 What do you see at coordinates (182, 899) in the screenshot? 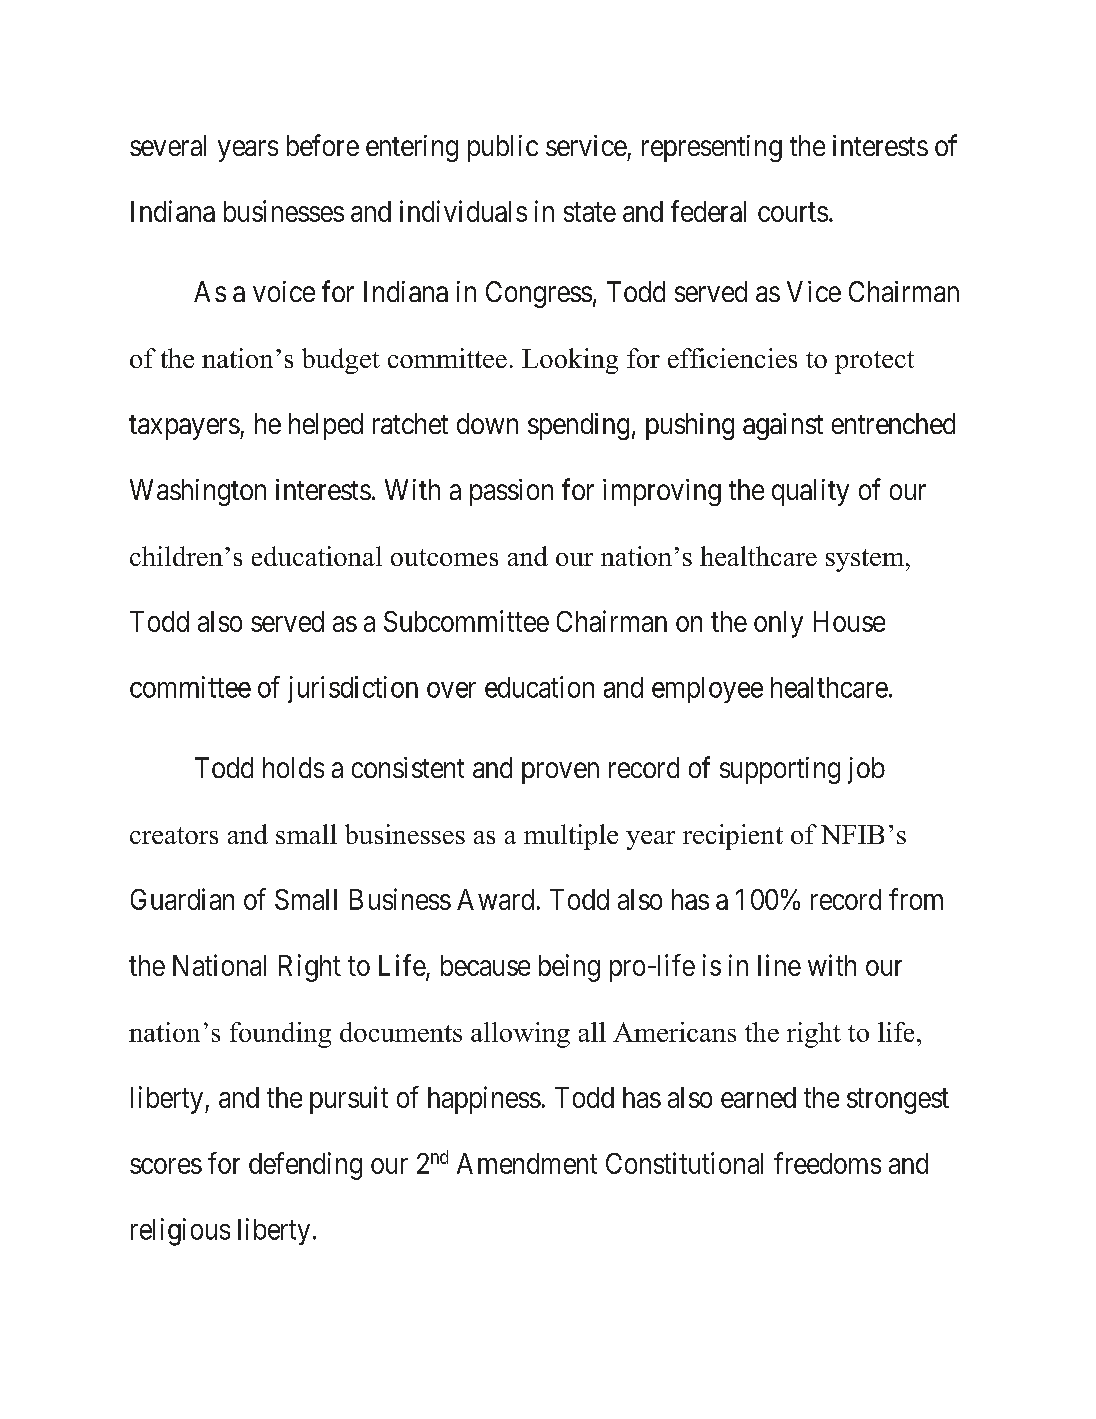
I see `Guardian` at bounding box center [182, 899].
